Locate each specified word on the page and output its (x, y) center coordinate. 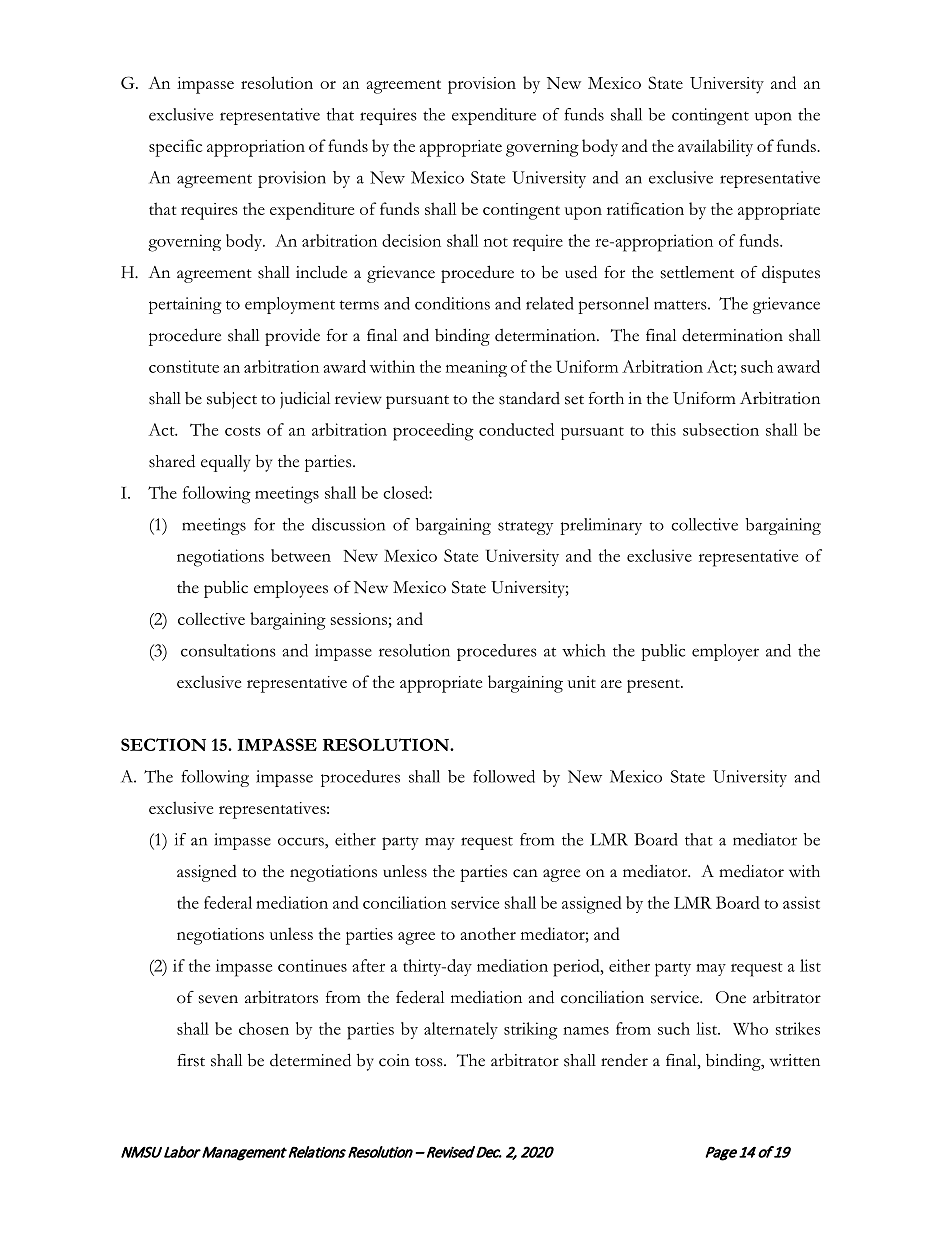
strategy (525, 528)
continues (312, 965)
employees (291, 589)
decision (411, 240)
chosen (264, 1028)
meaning (476, 368)
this (663, 429)
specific (175, 148)
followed (504, 776)
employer (725, 652)
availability (715, 148)
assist (801, 902)
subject (232, 400)
